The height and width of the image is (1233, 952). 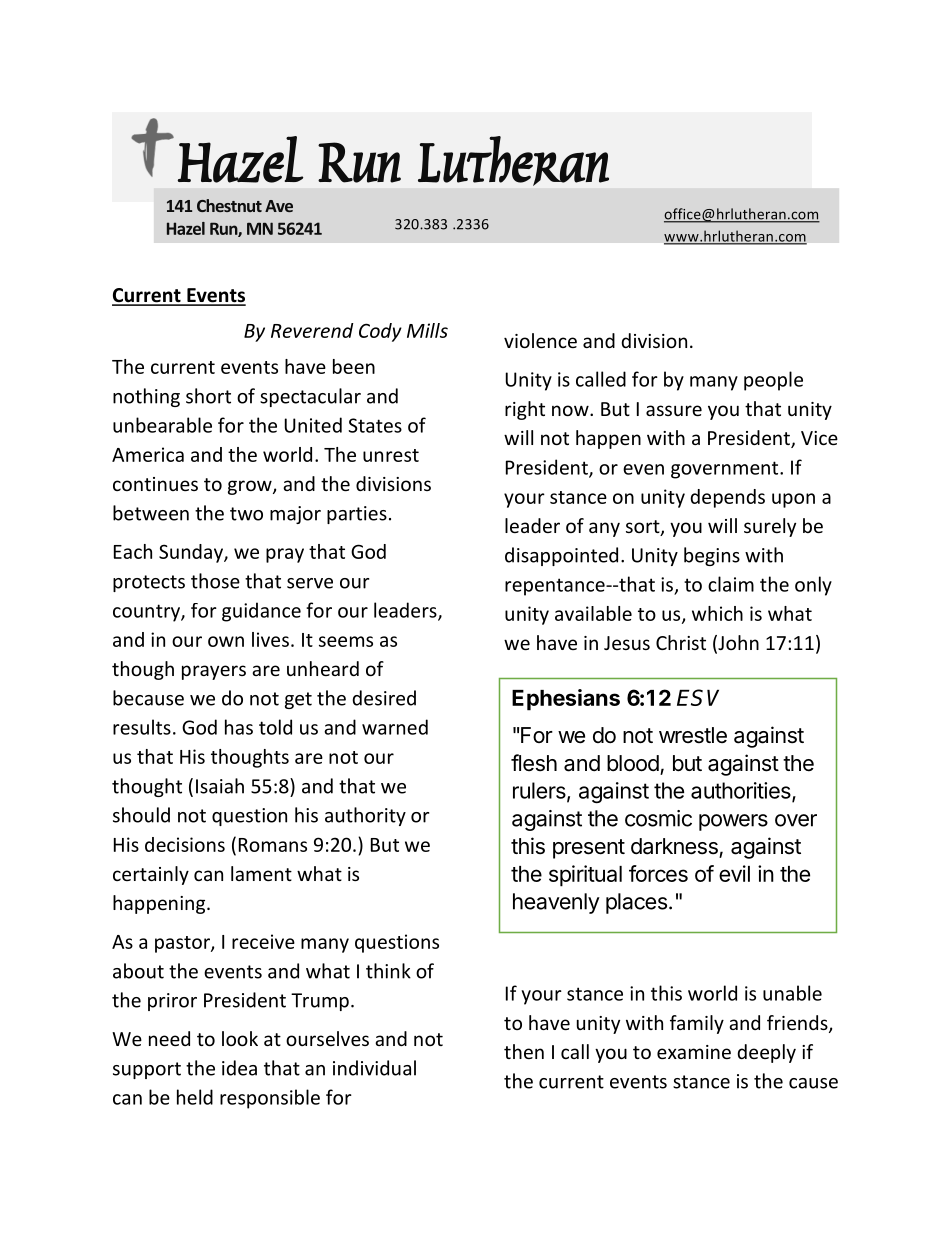 What do you see at coordinates (208, 396) in the image?
I see `short` at bounding box center [208, 396].
